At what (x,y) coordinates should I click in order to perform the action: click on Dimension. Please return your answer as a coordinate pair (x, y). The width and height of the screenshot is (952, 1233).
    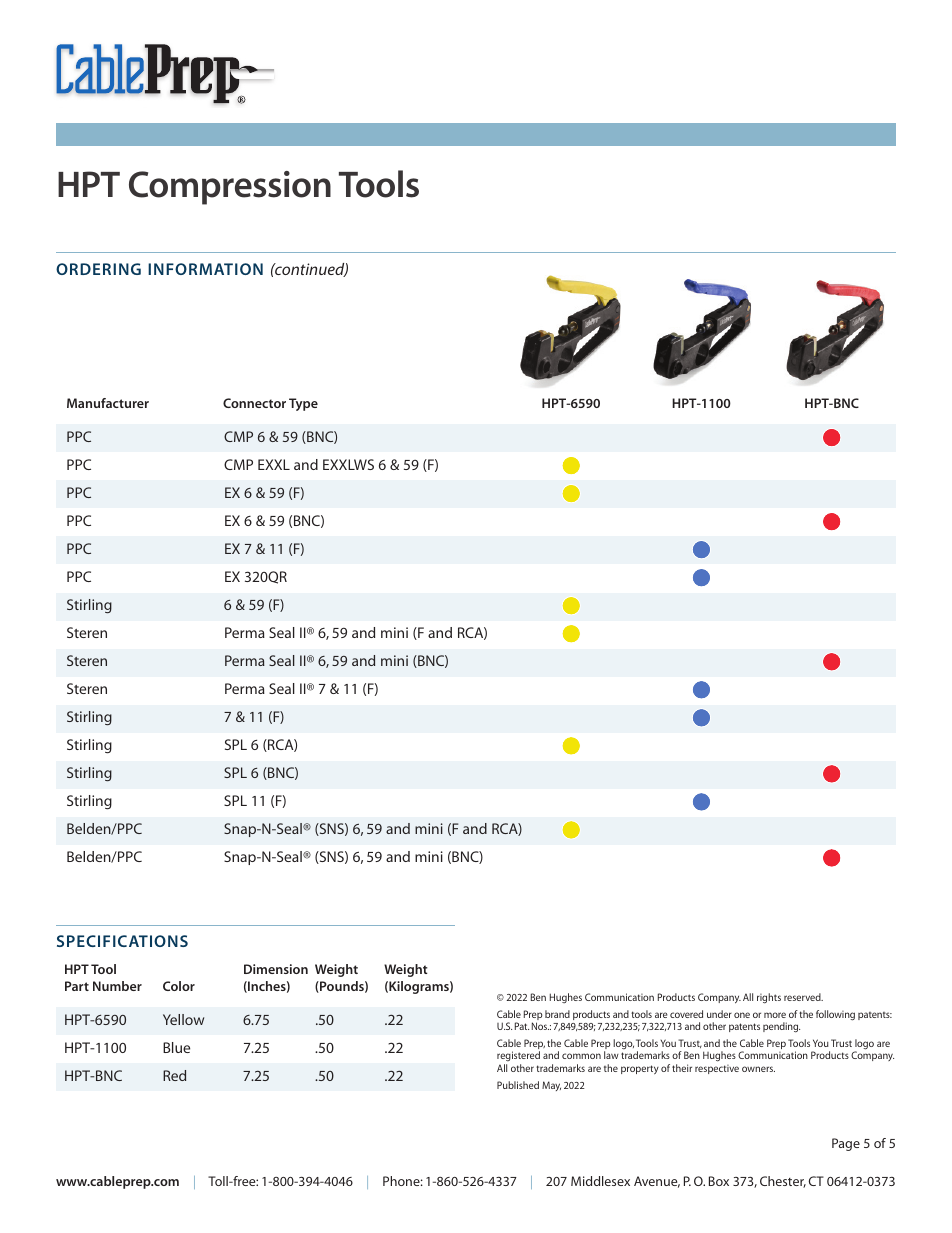
    Looking at the image, I should click on (276, 969).
